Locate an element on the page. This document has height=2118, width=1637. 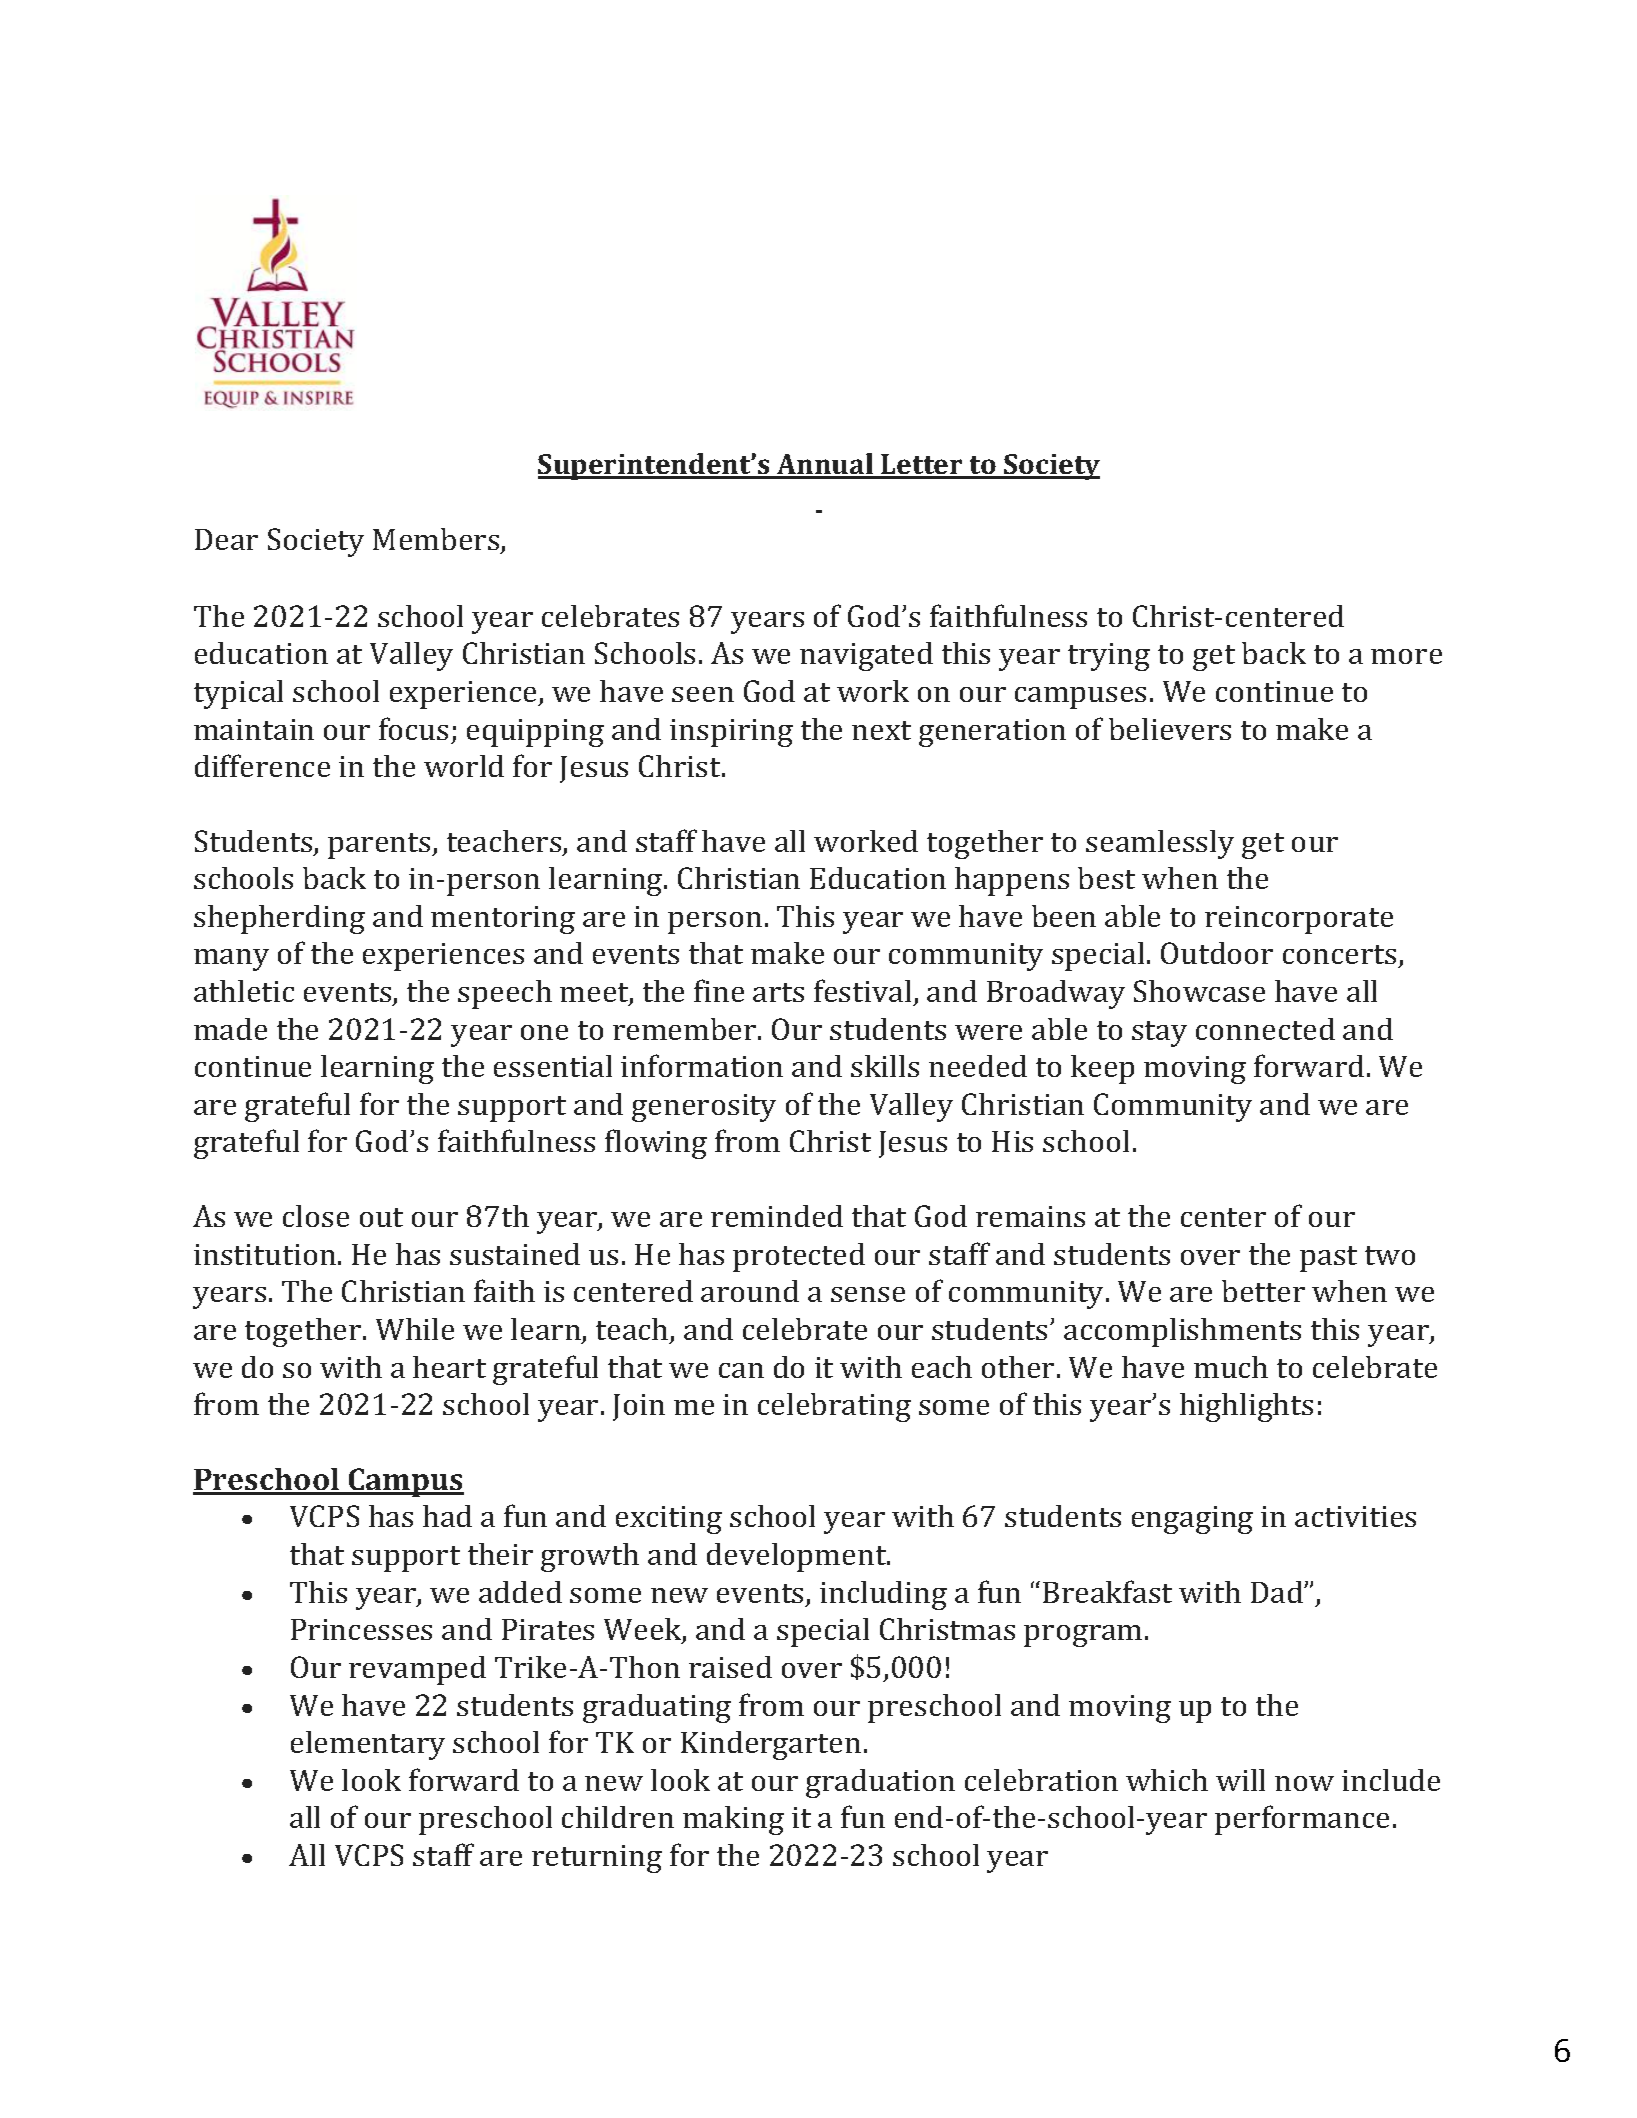
parents is located at coordinates (380, 846).
